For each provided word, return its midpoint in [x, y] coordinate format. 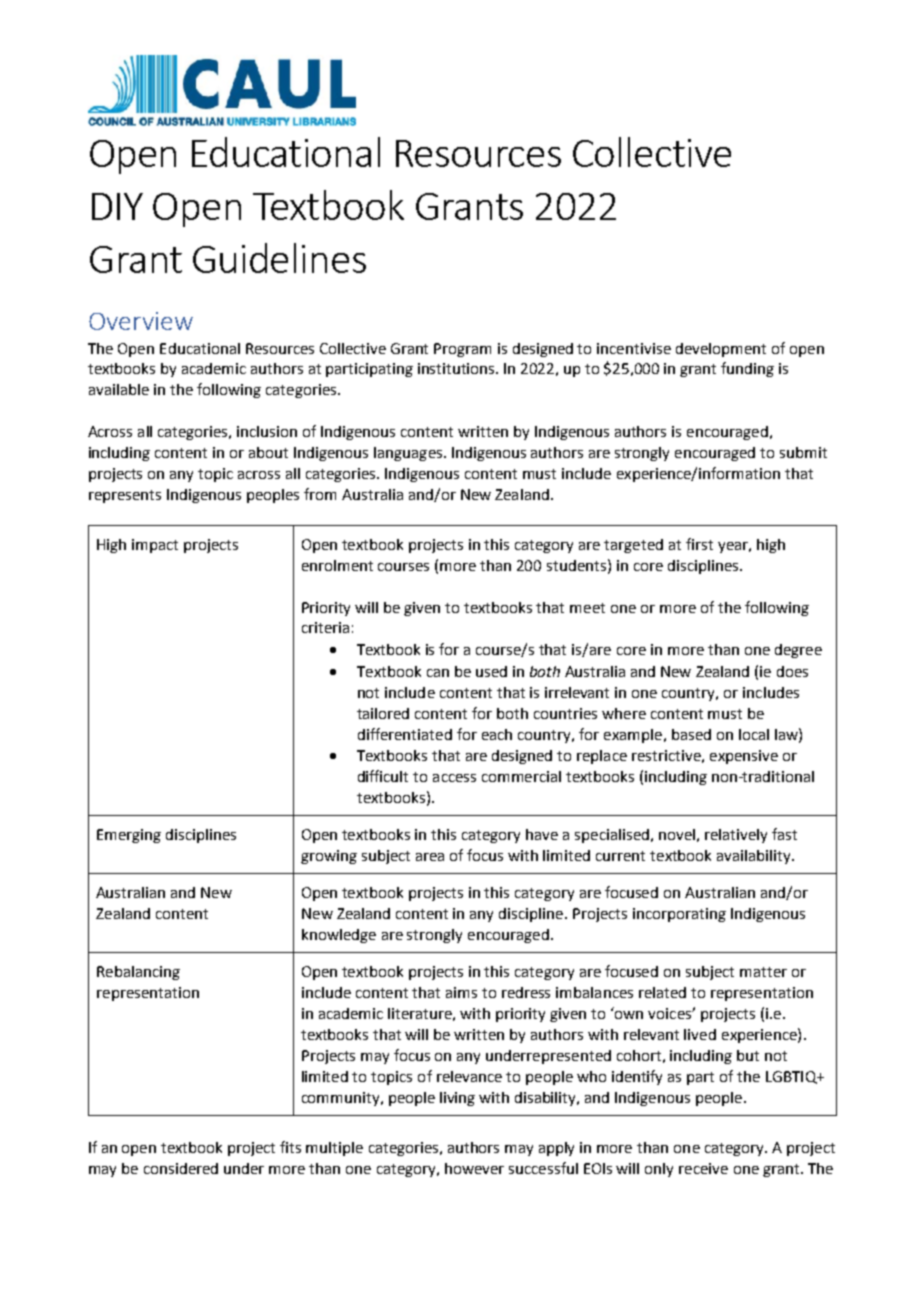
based [691, 734]
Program [462, 350]
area [430, 857]
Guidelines [279, 258]
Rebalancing [138, 973]
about [268, 452]
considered [181, 1168]
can [438, 673]
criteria [325, 627]
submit [803, 452]
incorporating [679, 915]
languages [408, 454]
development [721, 350]
